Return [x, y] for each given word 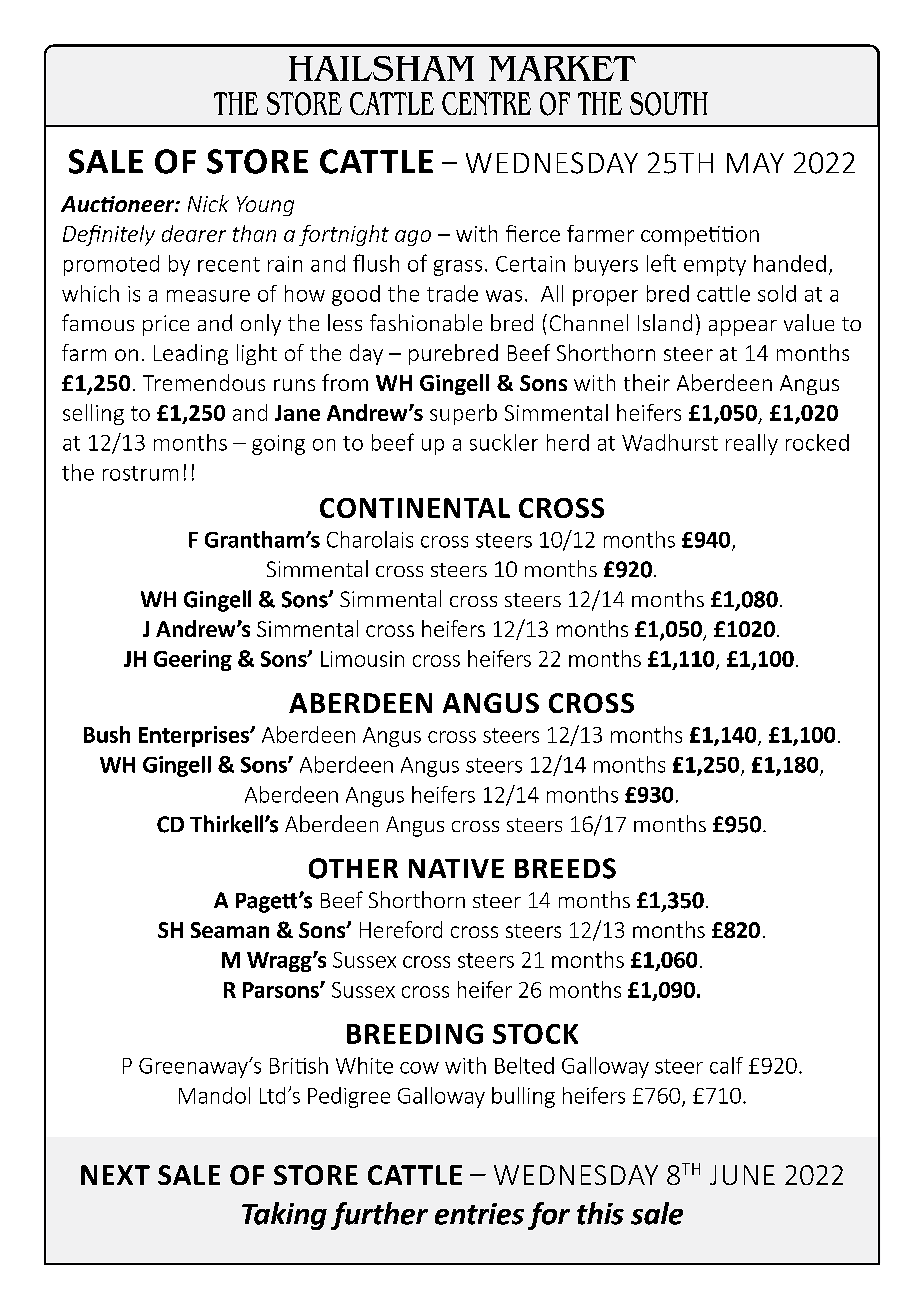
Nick [208, 203]
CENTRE [486, 103]
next [115, 1175]
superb [463, 414]
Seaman [230, 930]
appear [743, 328]
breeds [565, 868]
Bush [107, 734]
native [456, 868]
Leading [191, 354]
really [752, 444]
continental [415, 508]
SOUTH [669, 104]
